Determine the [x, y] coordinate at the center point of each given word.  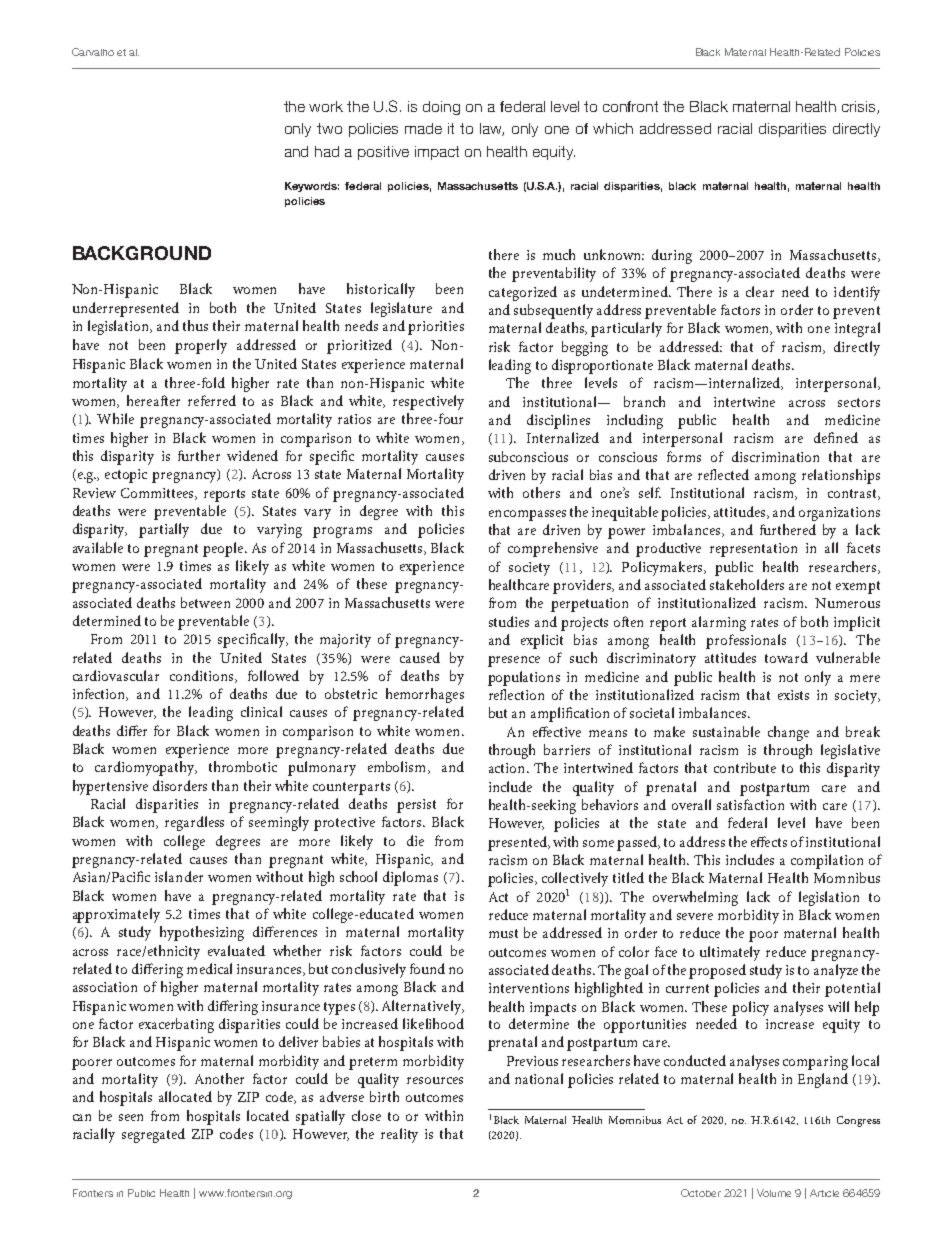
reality [399, 1135]
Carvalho [93, 52]
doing [441, 108]
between [205, 602]
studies [509, 621]
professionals [746, 641]
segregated [153, 1135]
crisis [860, 107]
